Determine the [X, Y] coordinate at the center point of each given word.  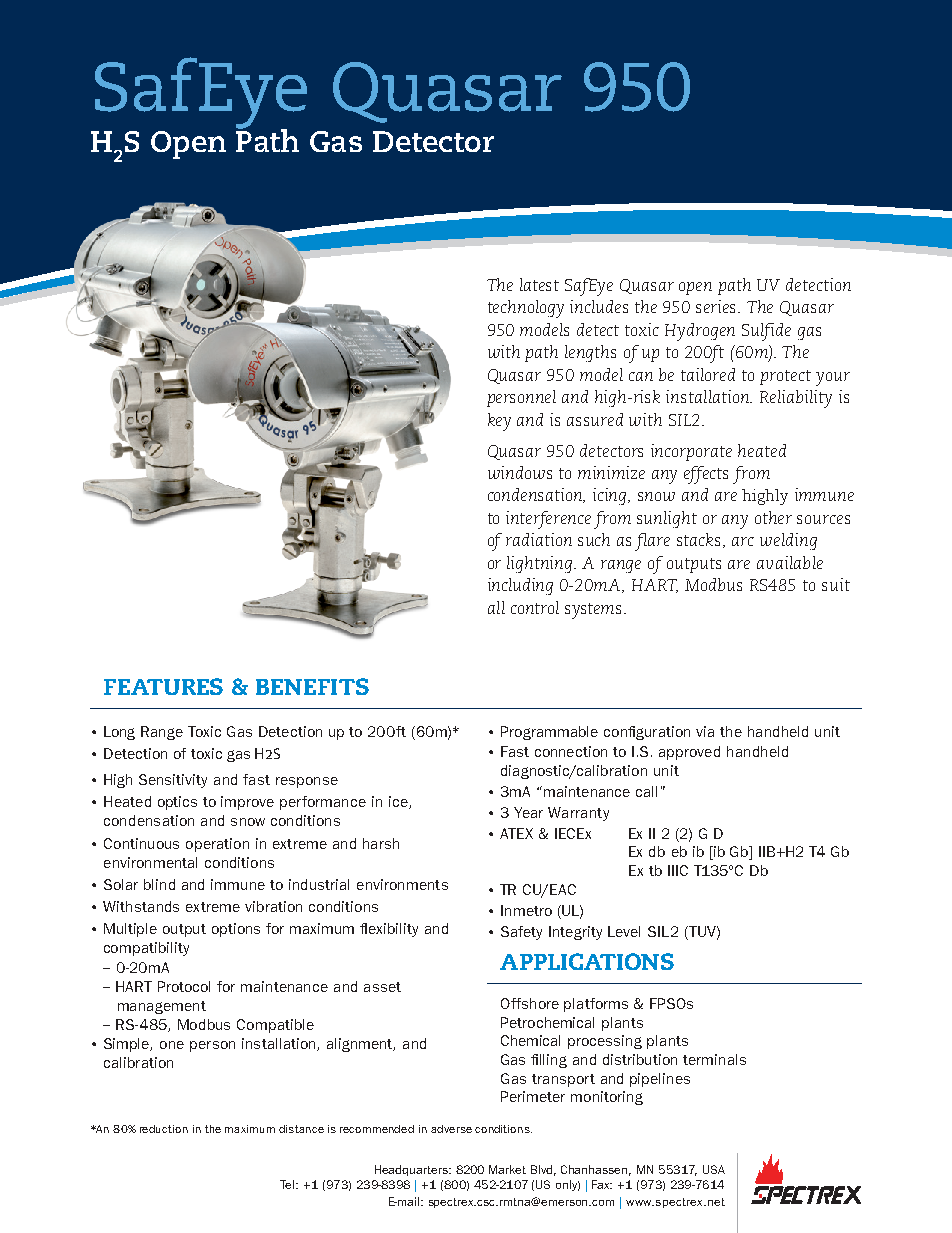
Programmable [549, 733]
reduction [164, 1129]
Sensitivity [173, 781]
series [717, 306]
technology [526, 309]
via [705, 731]
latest [539, 284]
